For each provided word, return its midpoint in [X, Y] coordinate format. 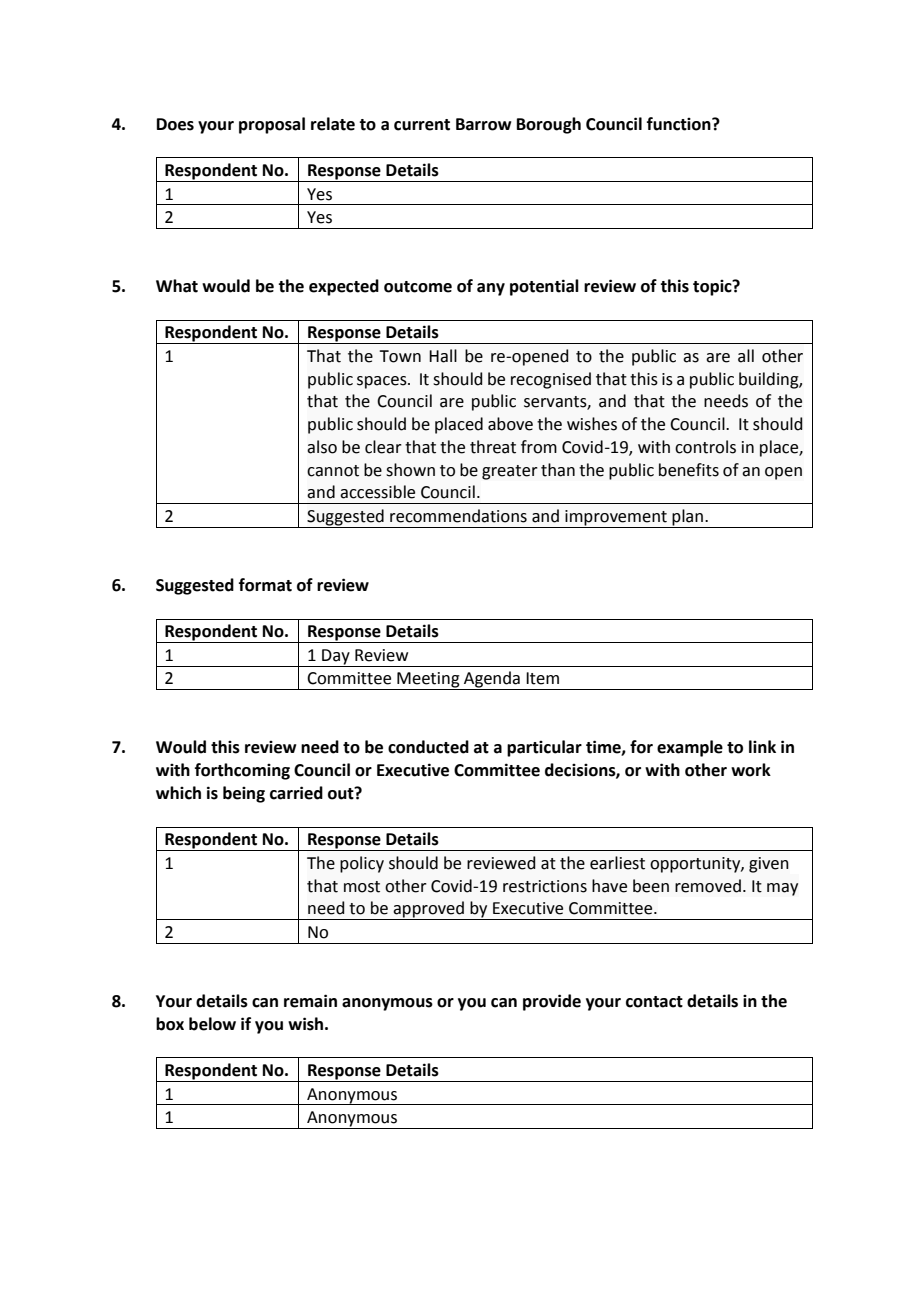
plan [688, 518]
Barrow [483, 124]
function [680, 124]
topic [713, 287]
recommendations [458, 516]
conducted [428, 747]
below [212, 1024]
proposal [272, 125]
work [751, 770]
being [244, 794]
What [177, 286]
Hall [443, 356]
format [265, 585]
